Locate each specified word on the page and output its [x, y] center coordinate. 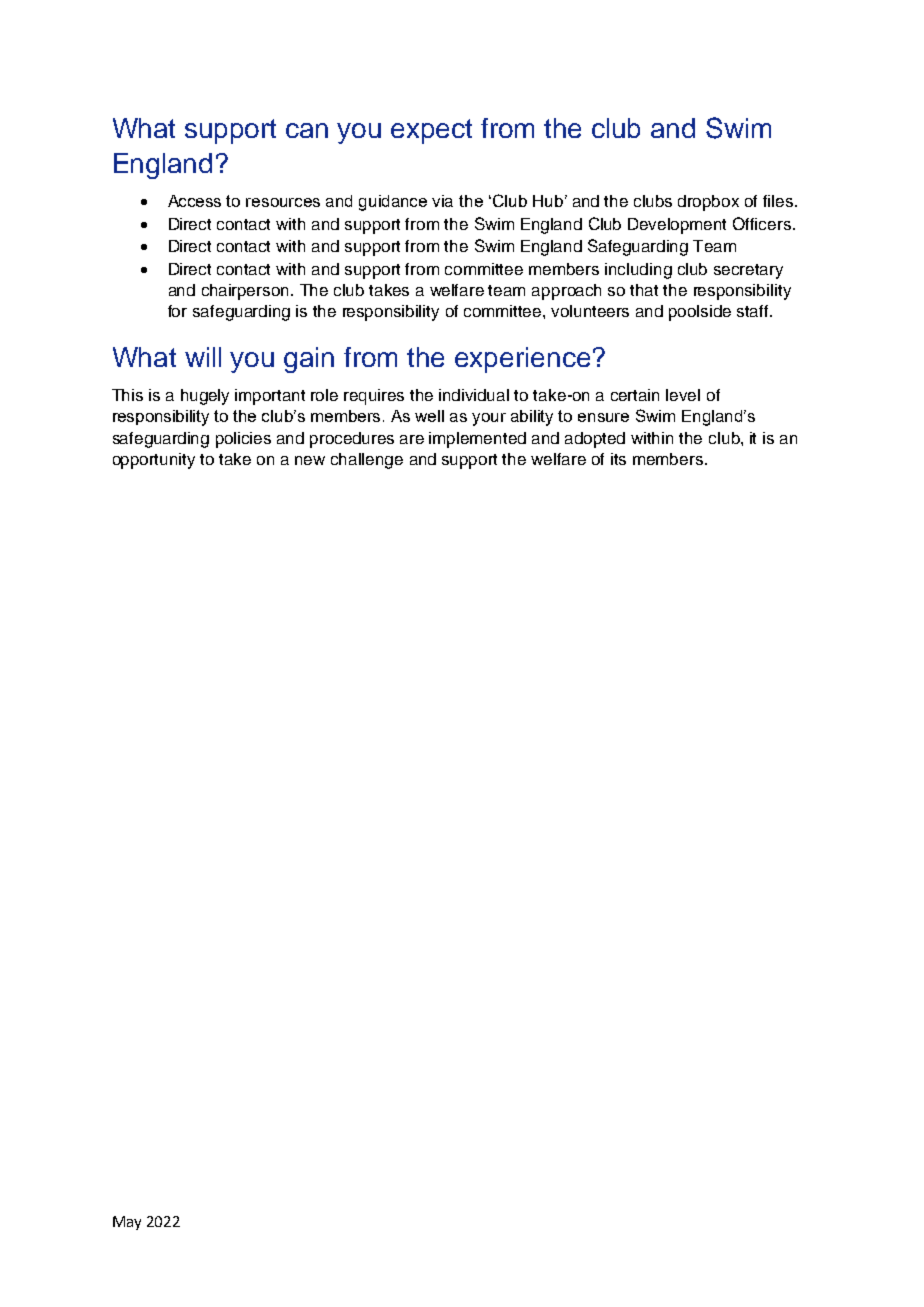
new [310, 460]
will [203, 357]
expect [431, 131]
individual [474, 395]
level [683, 395]
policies [243, 440]
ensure [603, 417]
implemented [477, 440]
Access [194, 201]
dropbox [708, 203]
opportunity [154, 461]
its [618, 459]
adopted [595, 440]
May [127, 1223]
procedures [352, 440]
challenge [367, 461]
